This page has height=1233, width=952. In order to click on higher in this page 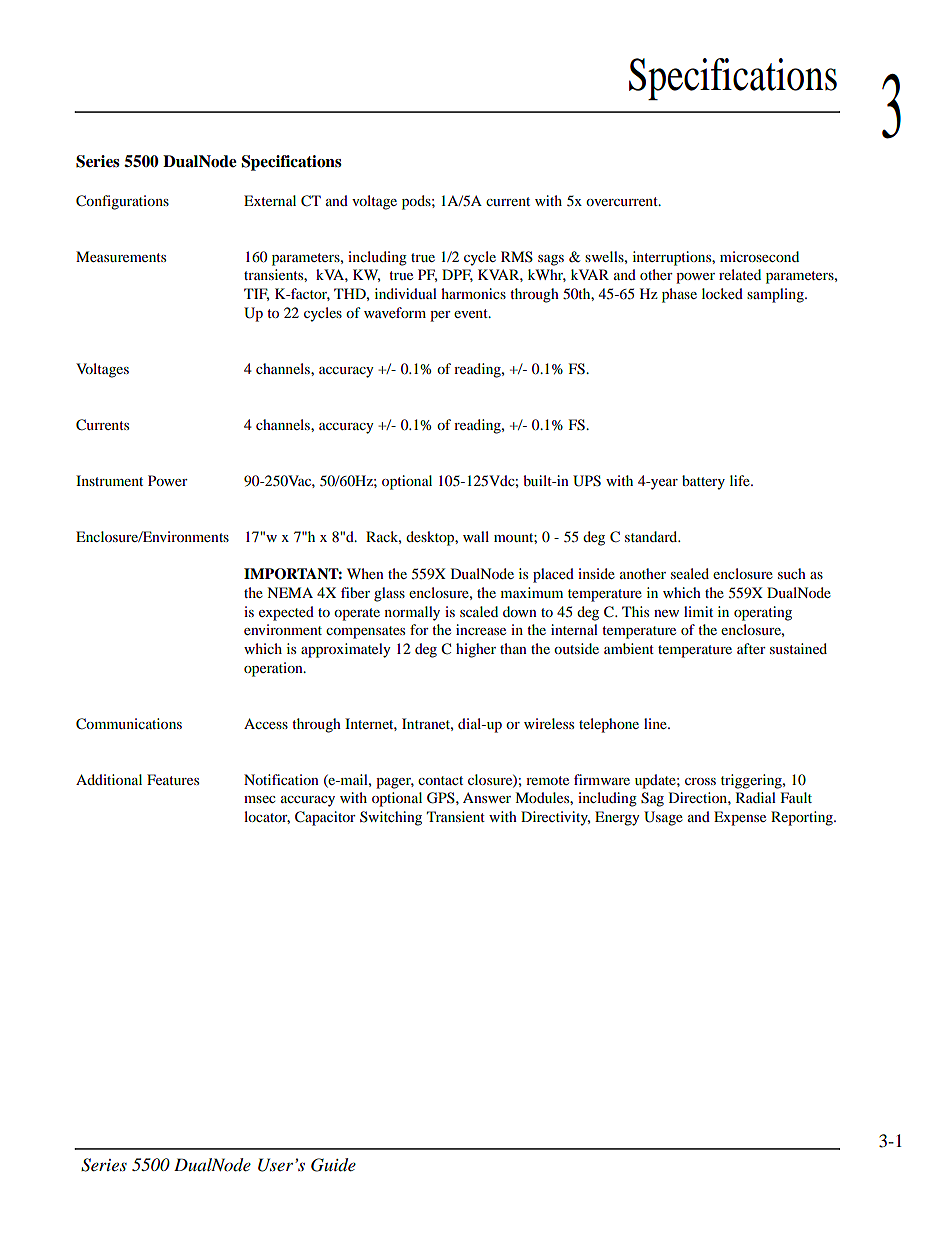, I will do `click(476, 650)`.
